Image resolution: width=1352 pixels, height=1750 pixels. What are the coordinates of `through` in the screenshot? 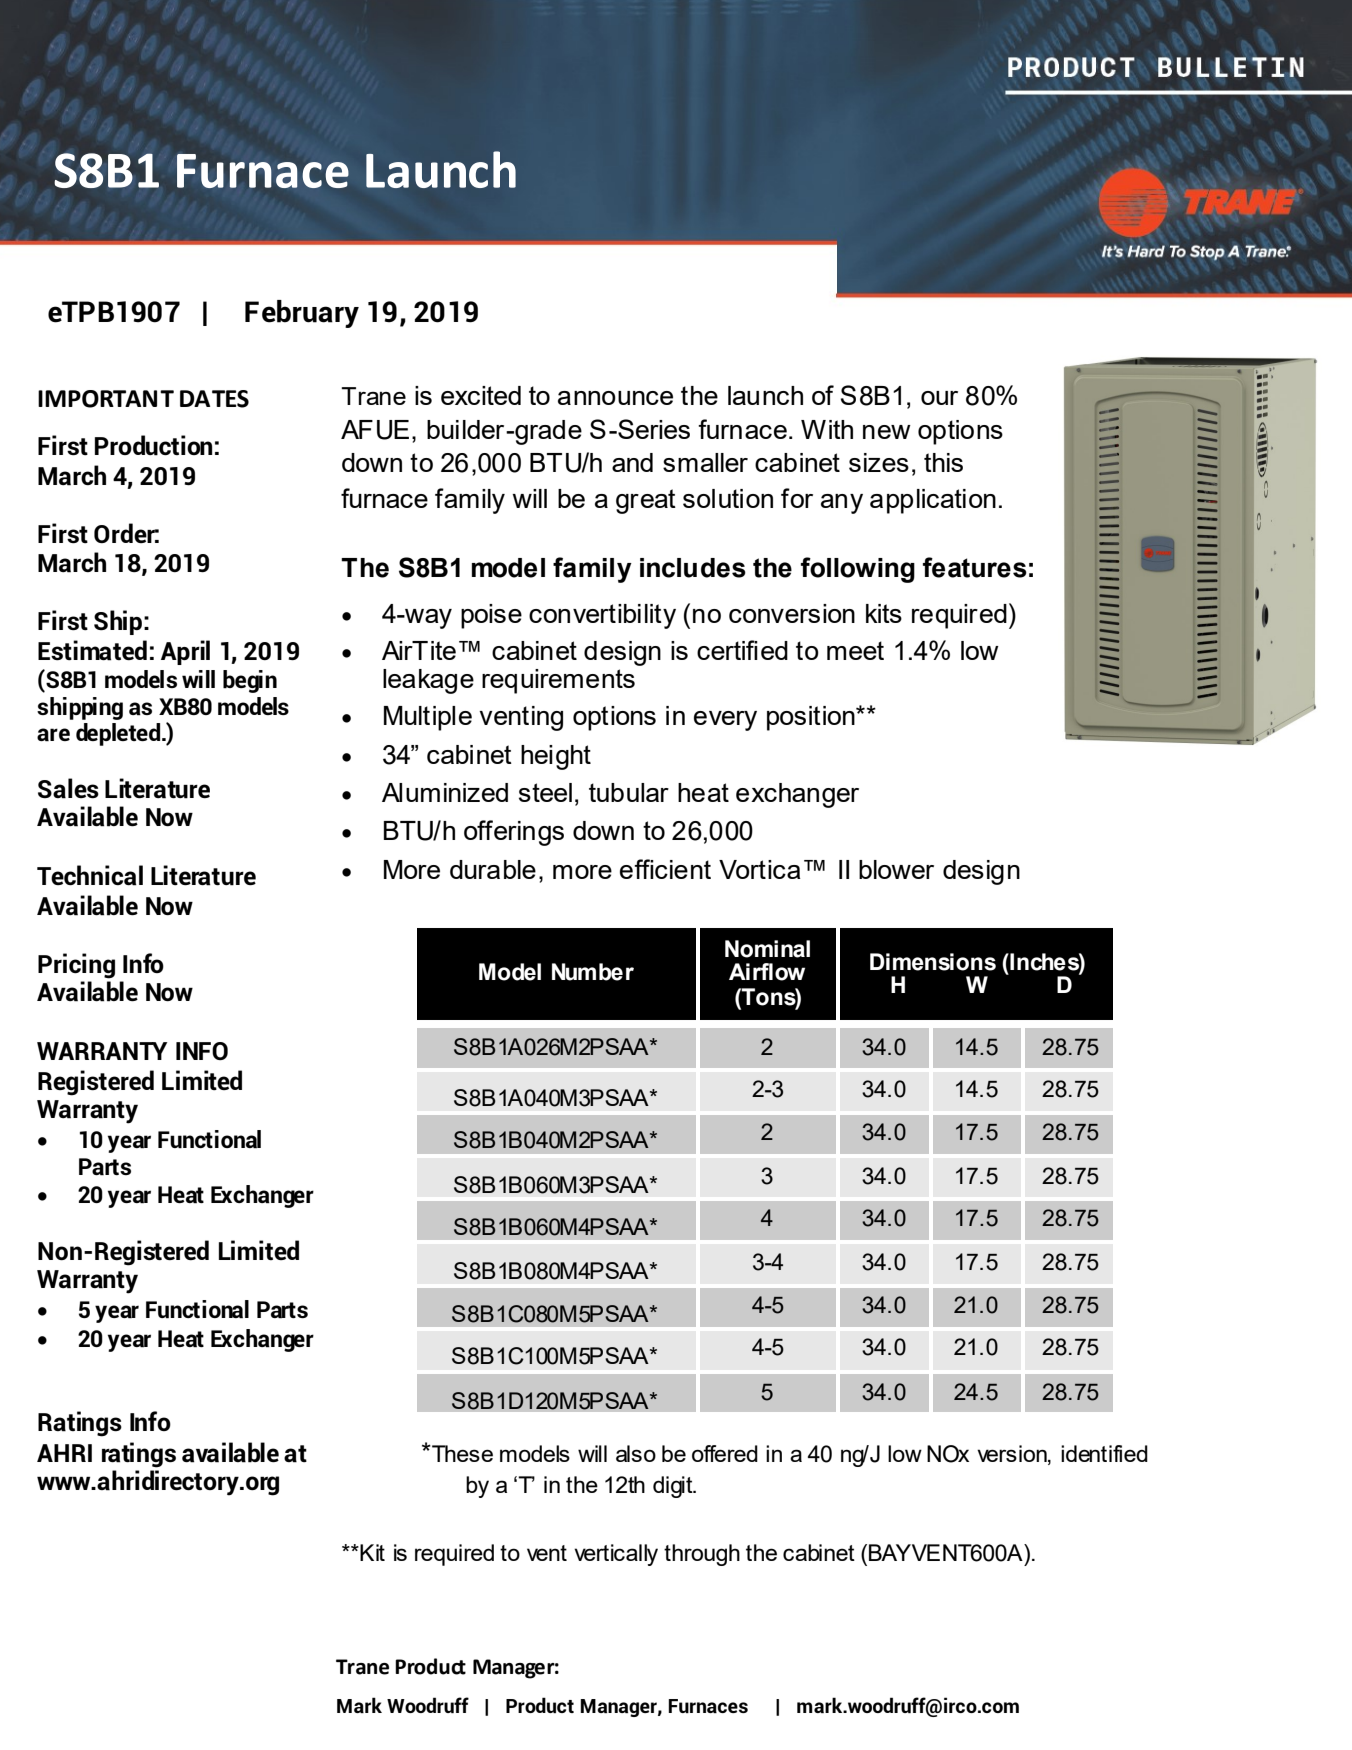 It's located at (702, 1555).
